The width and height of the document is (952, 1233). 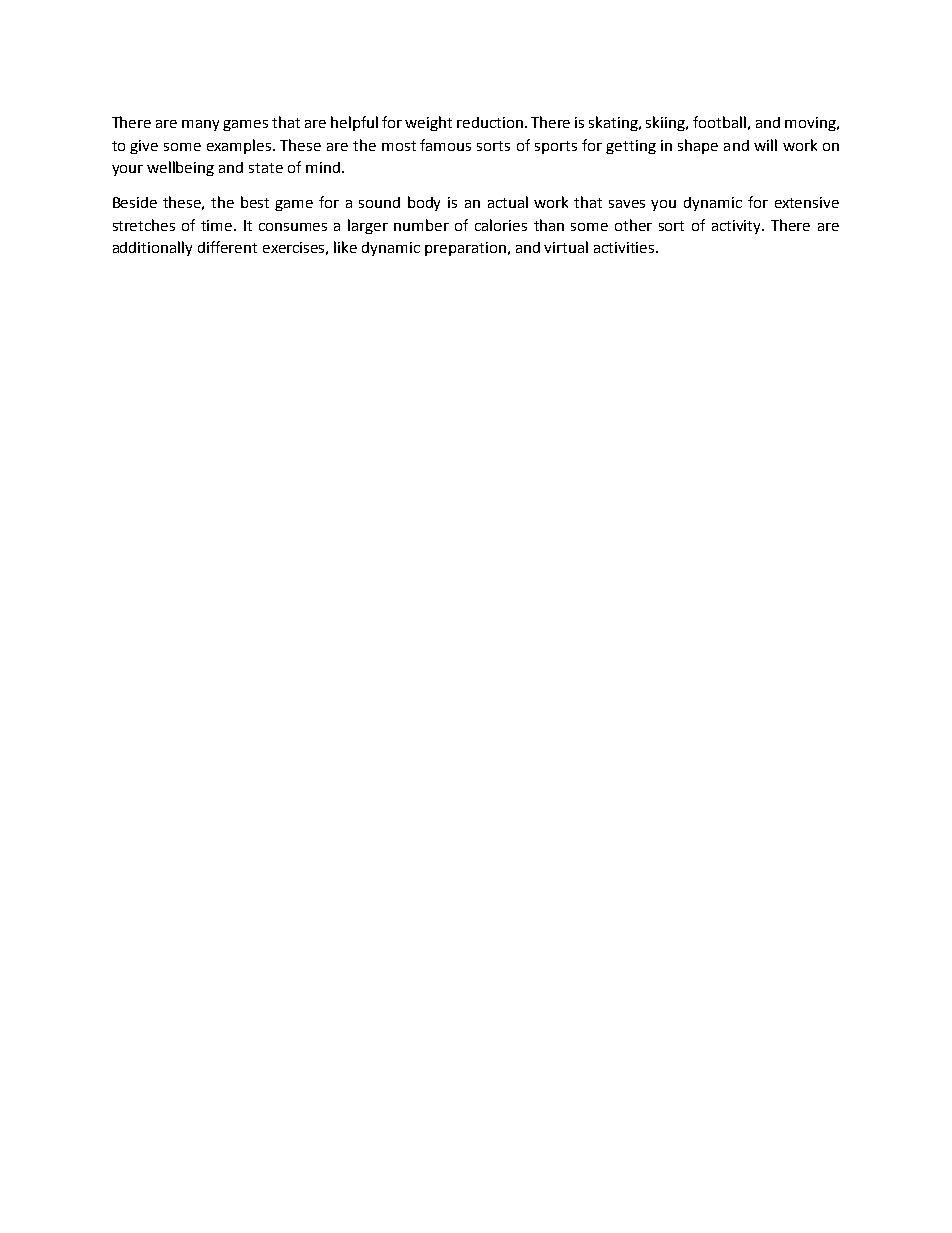 I want to click on different, so click(x=227, y=247).
